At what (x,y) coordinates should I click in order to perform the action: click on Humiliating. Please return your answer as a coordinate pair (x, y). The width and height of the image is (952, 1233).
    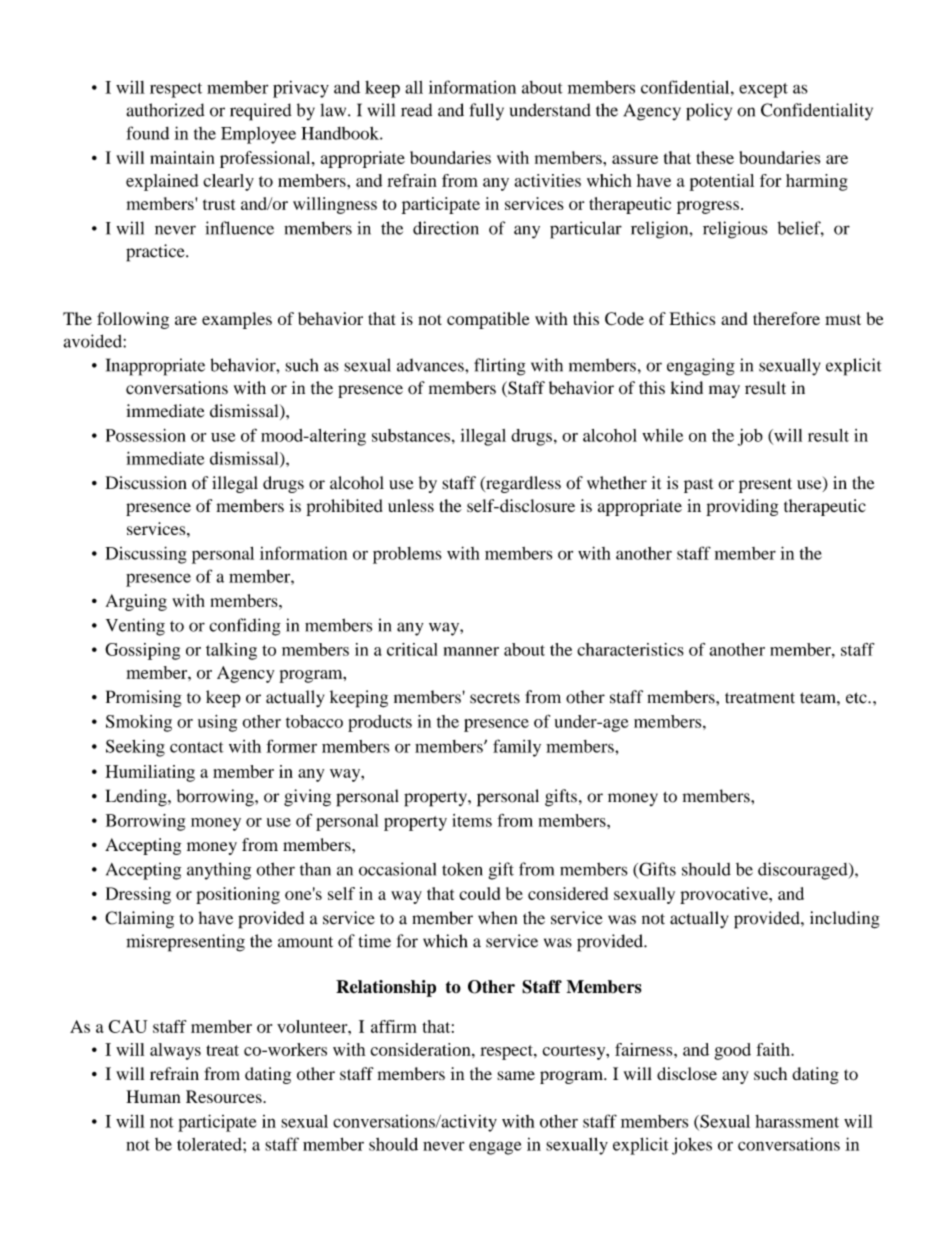
    Looking at the image, I should click on (150, 773).
